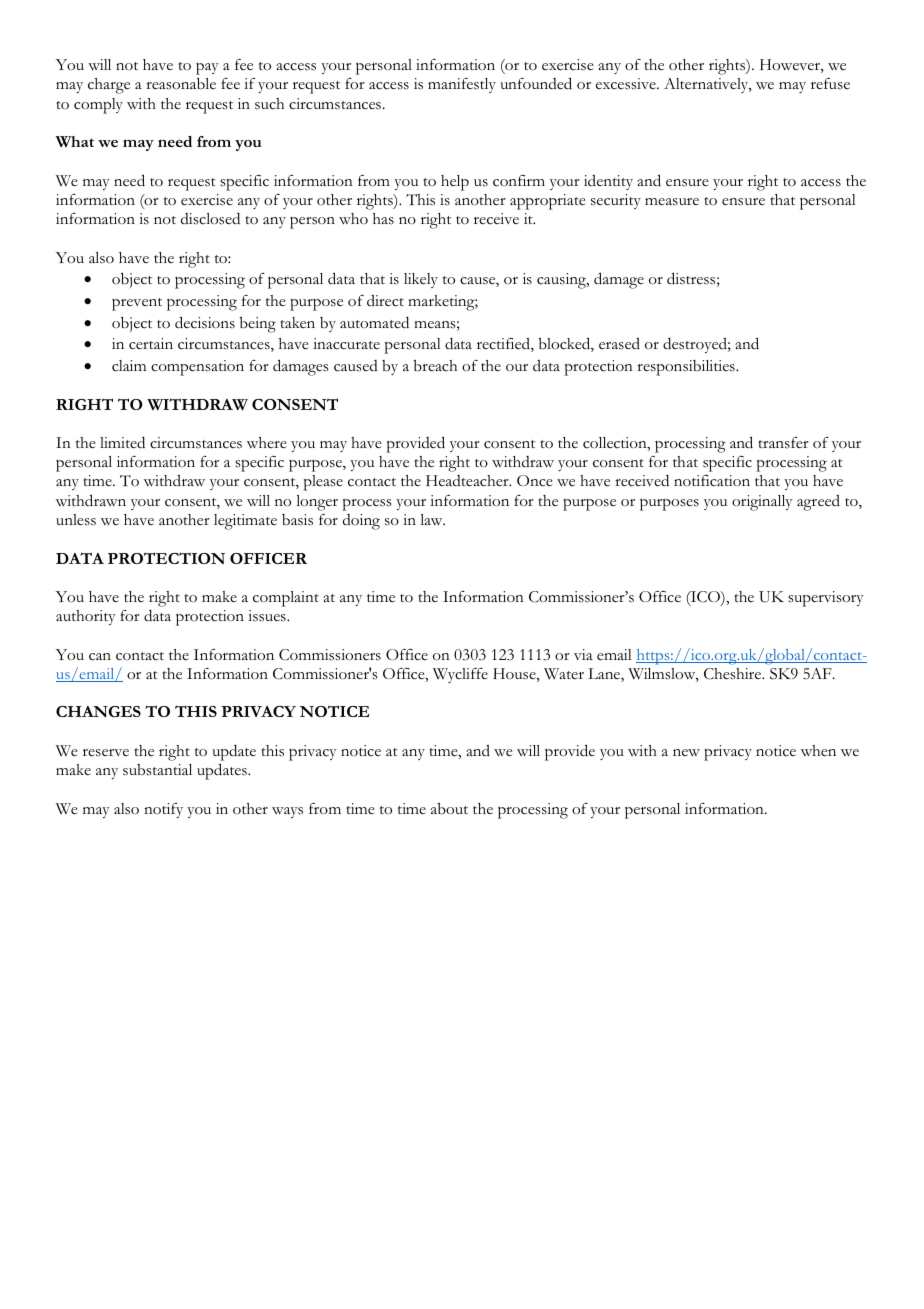 The height and width of the screenshot is (1309, 924). I want to click on prevent, so click(137, 304).
